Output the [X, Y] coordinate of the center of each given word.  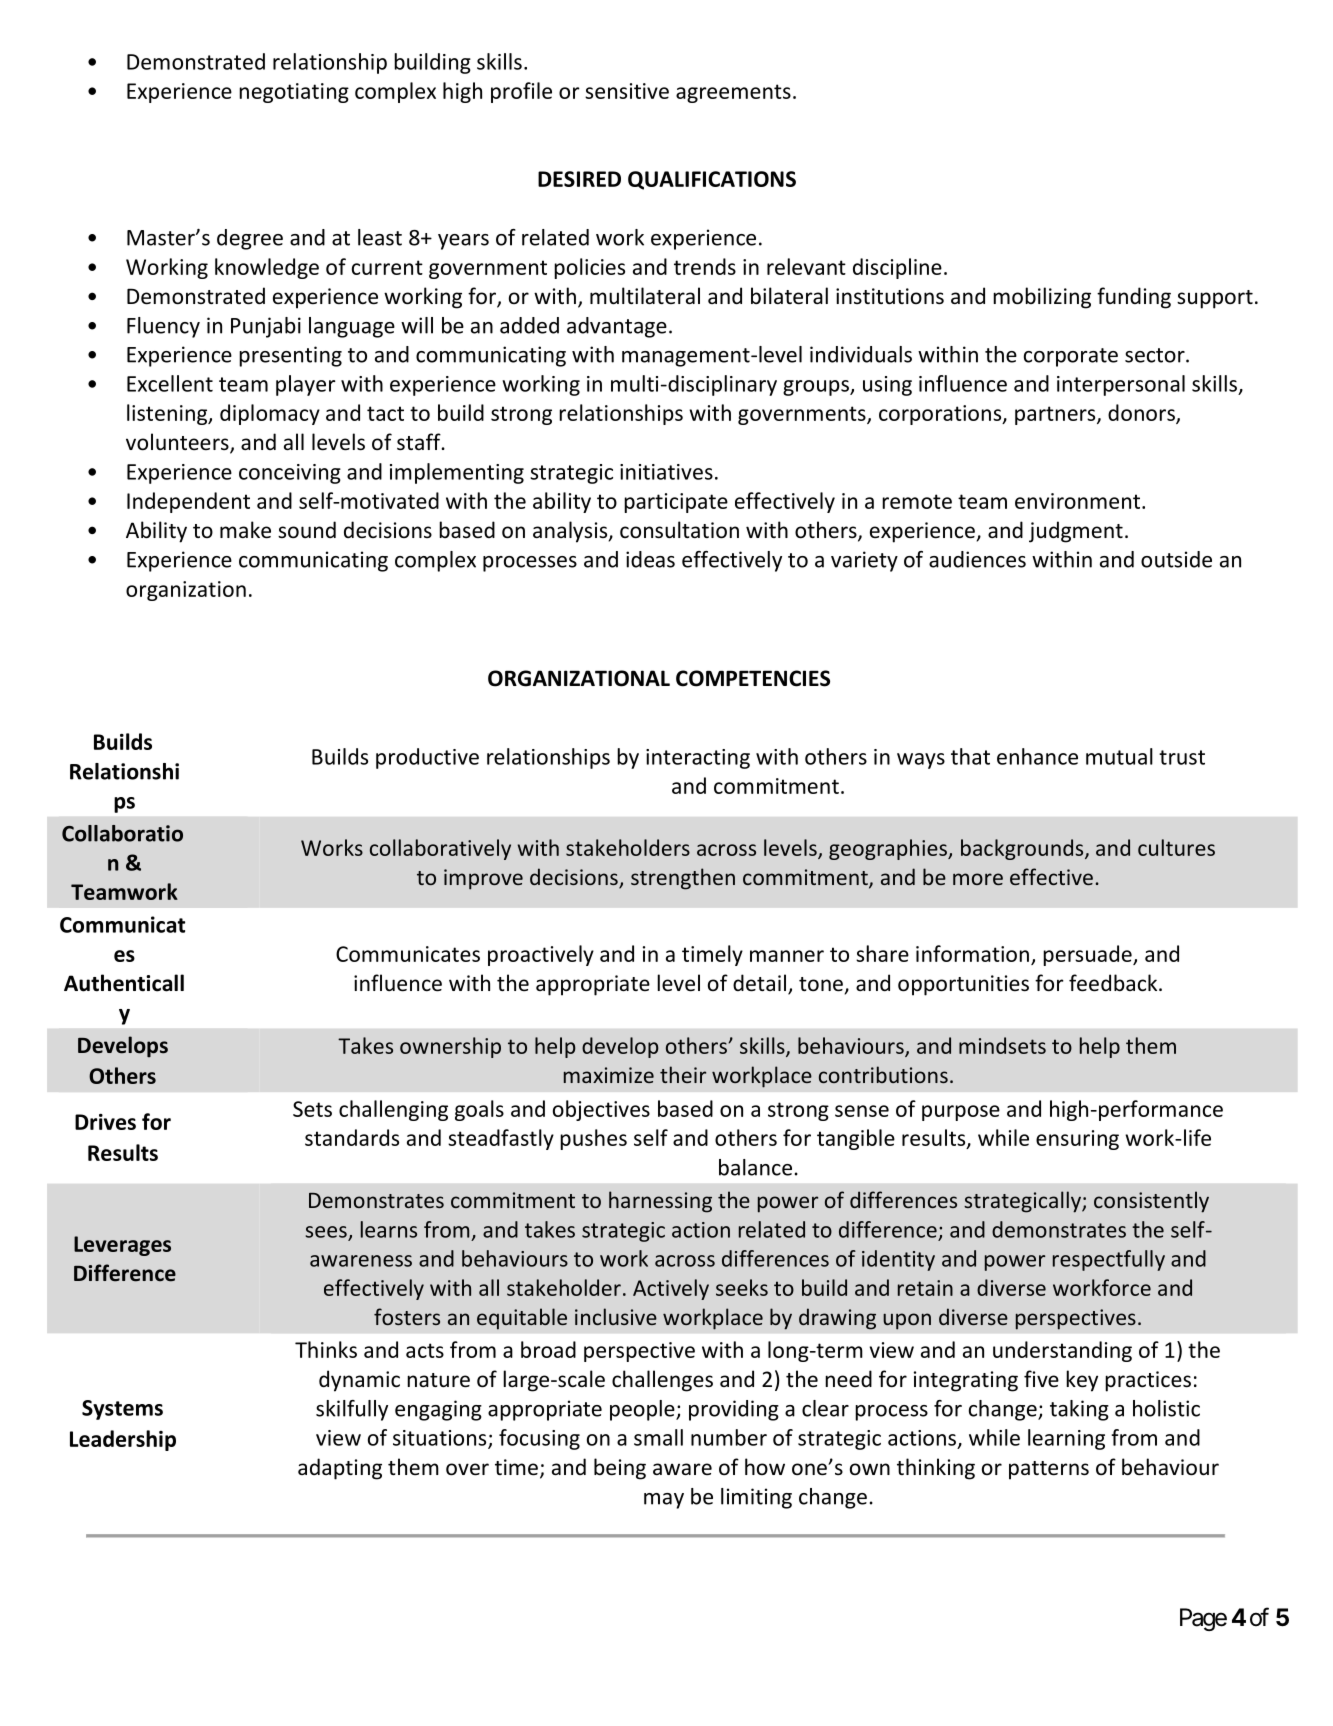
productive [427, 758]
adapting [340, 1469]
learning [1066, 1439]
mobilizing [1042, 298]
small [658, 1437]
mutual [1119, 756]
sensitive [627, 91]
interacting [698, 759]
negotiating [294, 93]
